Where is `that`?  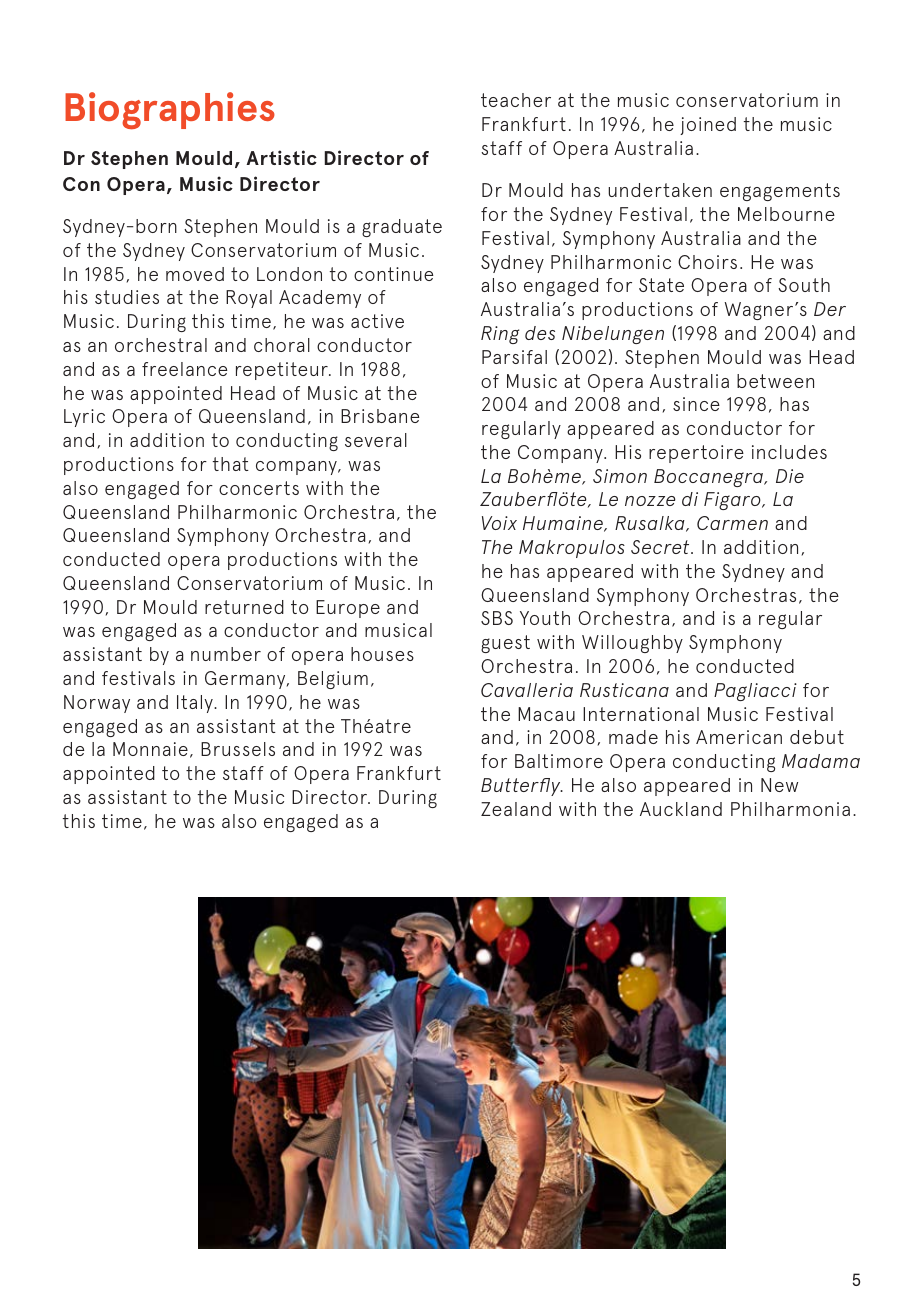 that is located at coordinates (231, 464).
